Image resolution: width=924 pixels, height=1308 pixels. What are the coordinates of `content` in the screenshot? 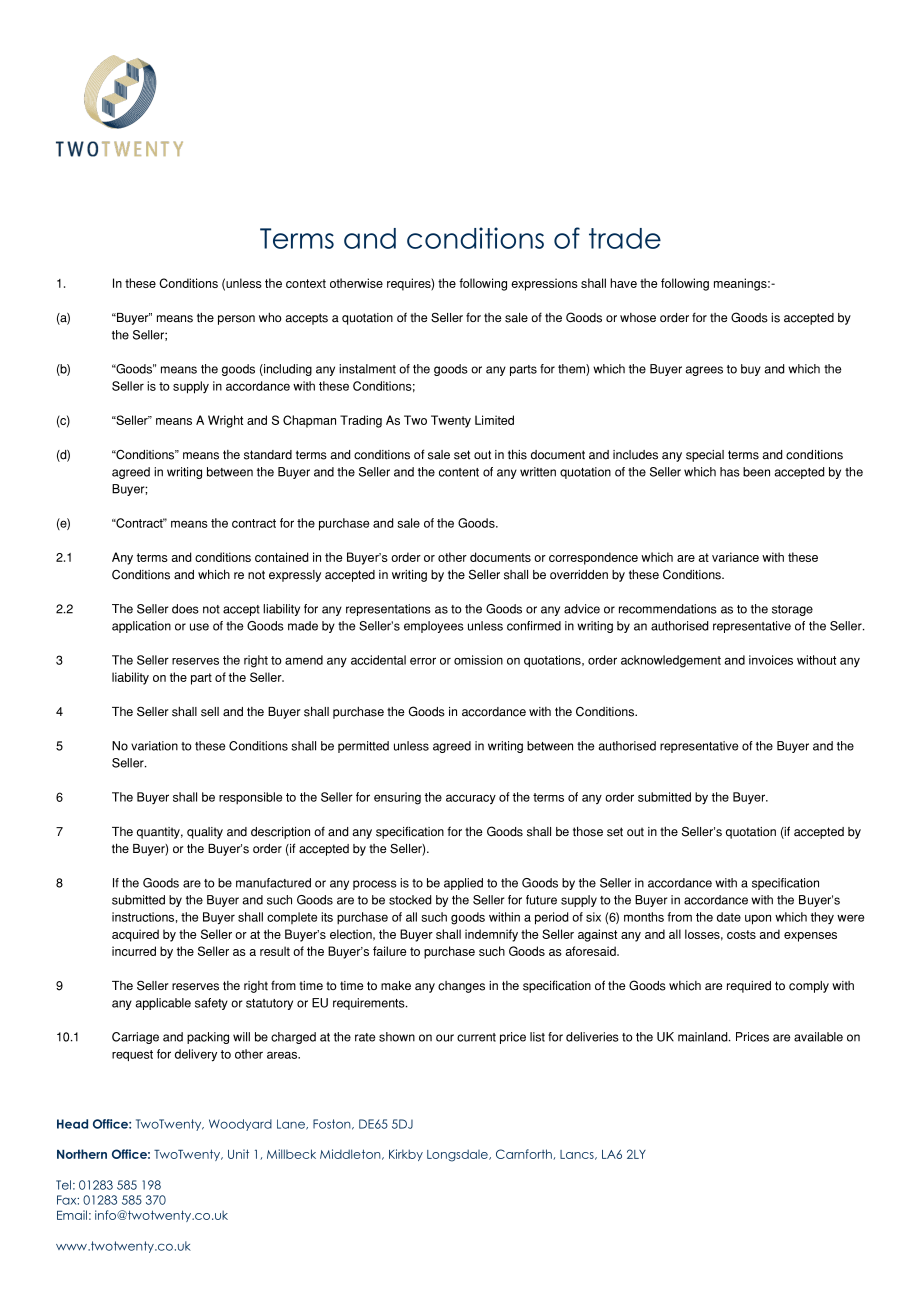 It's located at (459, 472).
